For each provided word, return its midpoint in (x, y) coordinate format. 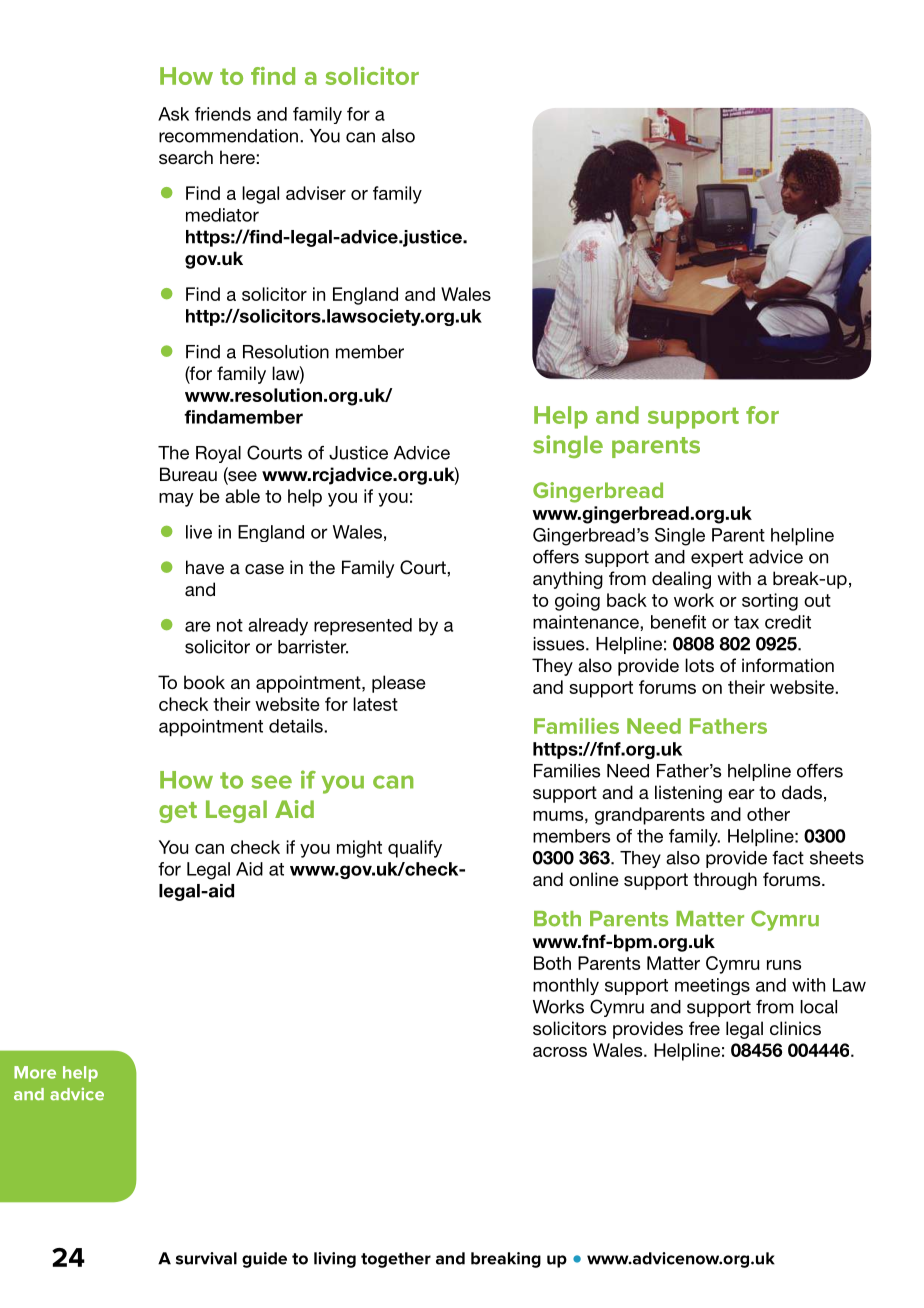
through (725, 881)
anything (568, 580)
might (359, 849)
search (186, 157)
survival (206, 1258)
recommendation (228, 136)
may (176, 500)
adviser (316, 193)
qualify (415, 849)
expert (717, 558)
